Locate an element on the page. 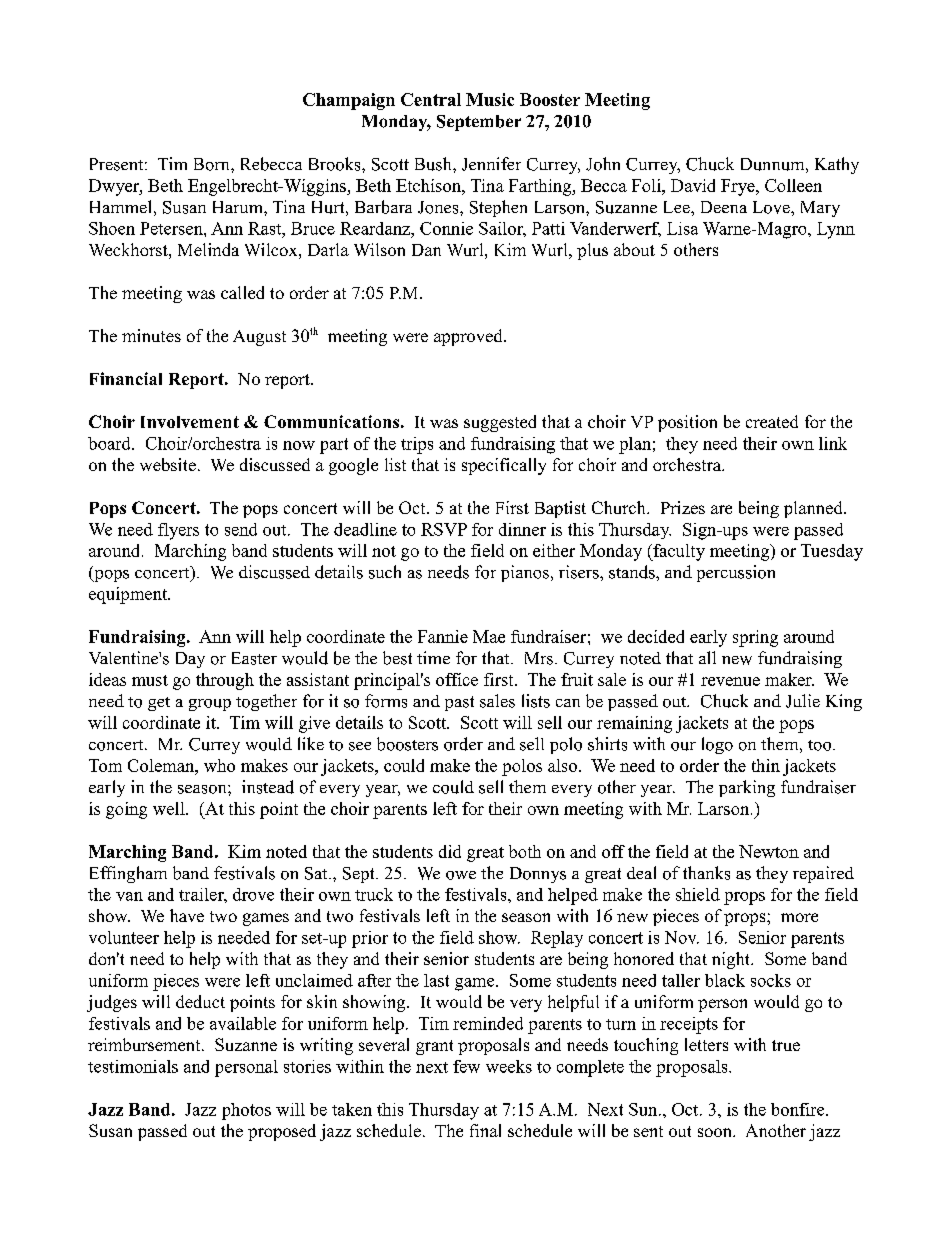 The width and height of the document is (952, 1233). Music is located at coordinates (490, 99).
